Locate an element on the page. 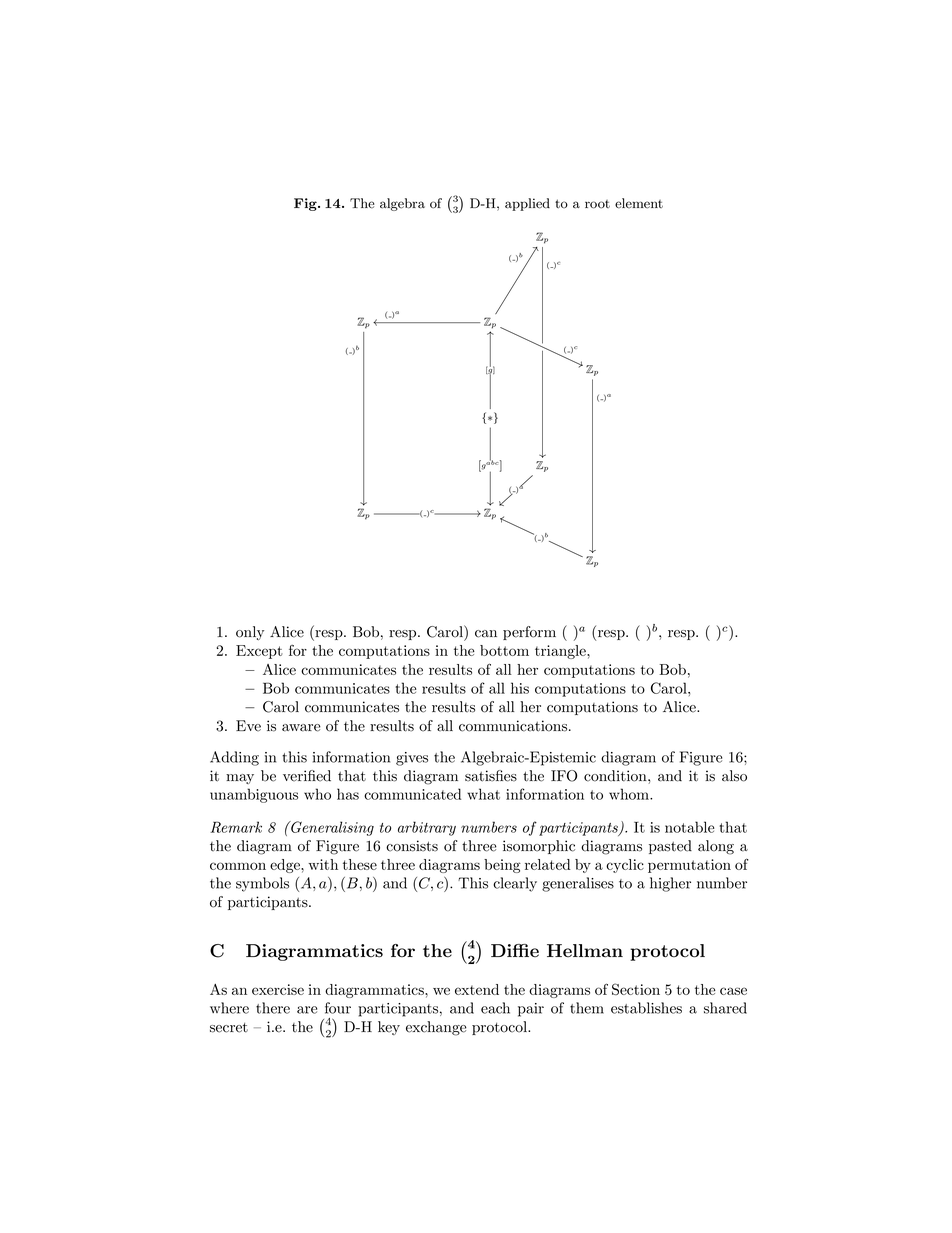 This document has width=952, height=1233. only is located at coordinates (250, 633).
